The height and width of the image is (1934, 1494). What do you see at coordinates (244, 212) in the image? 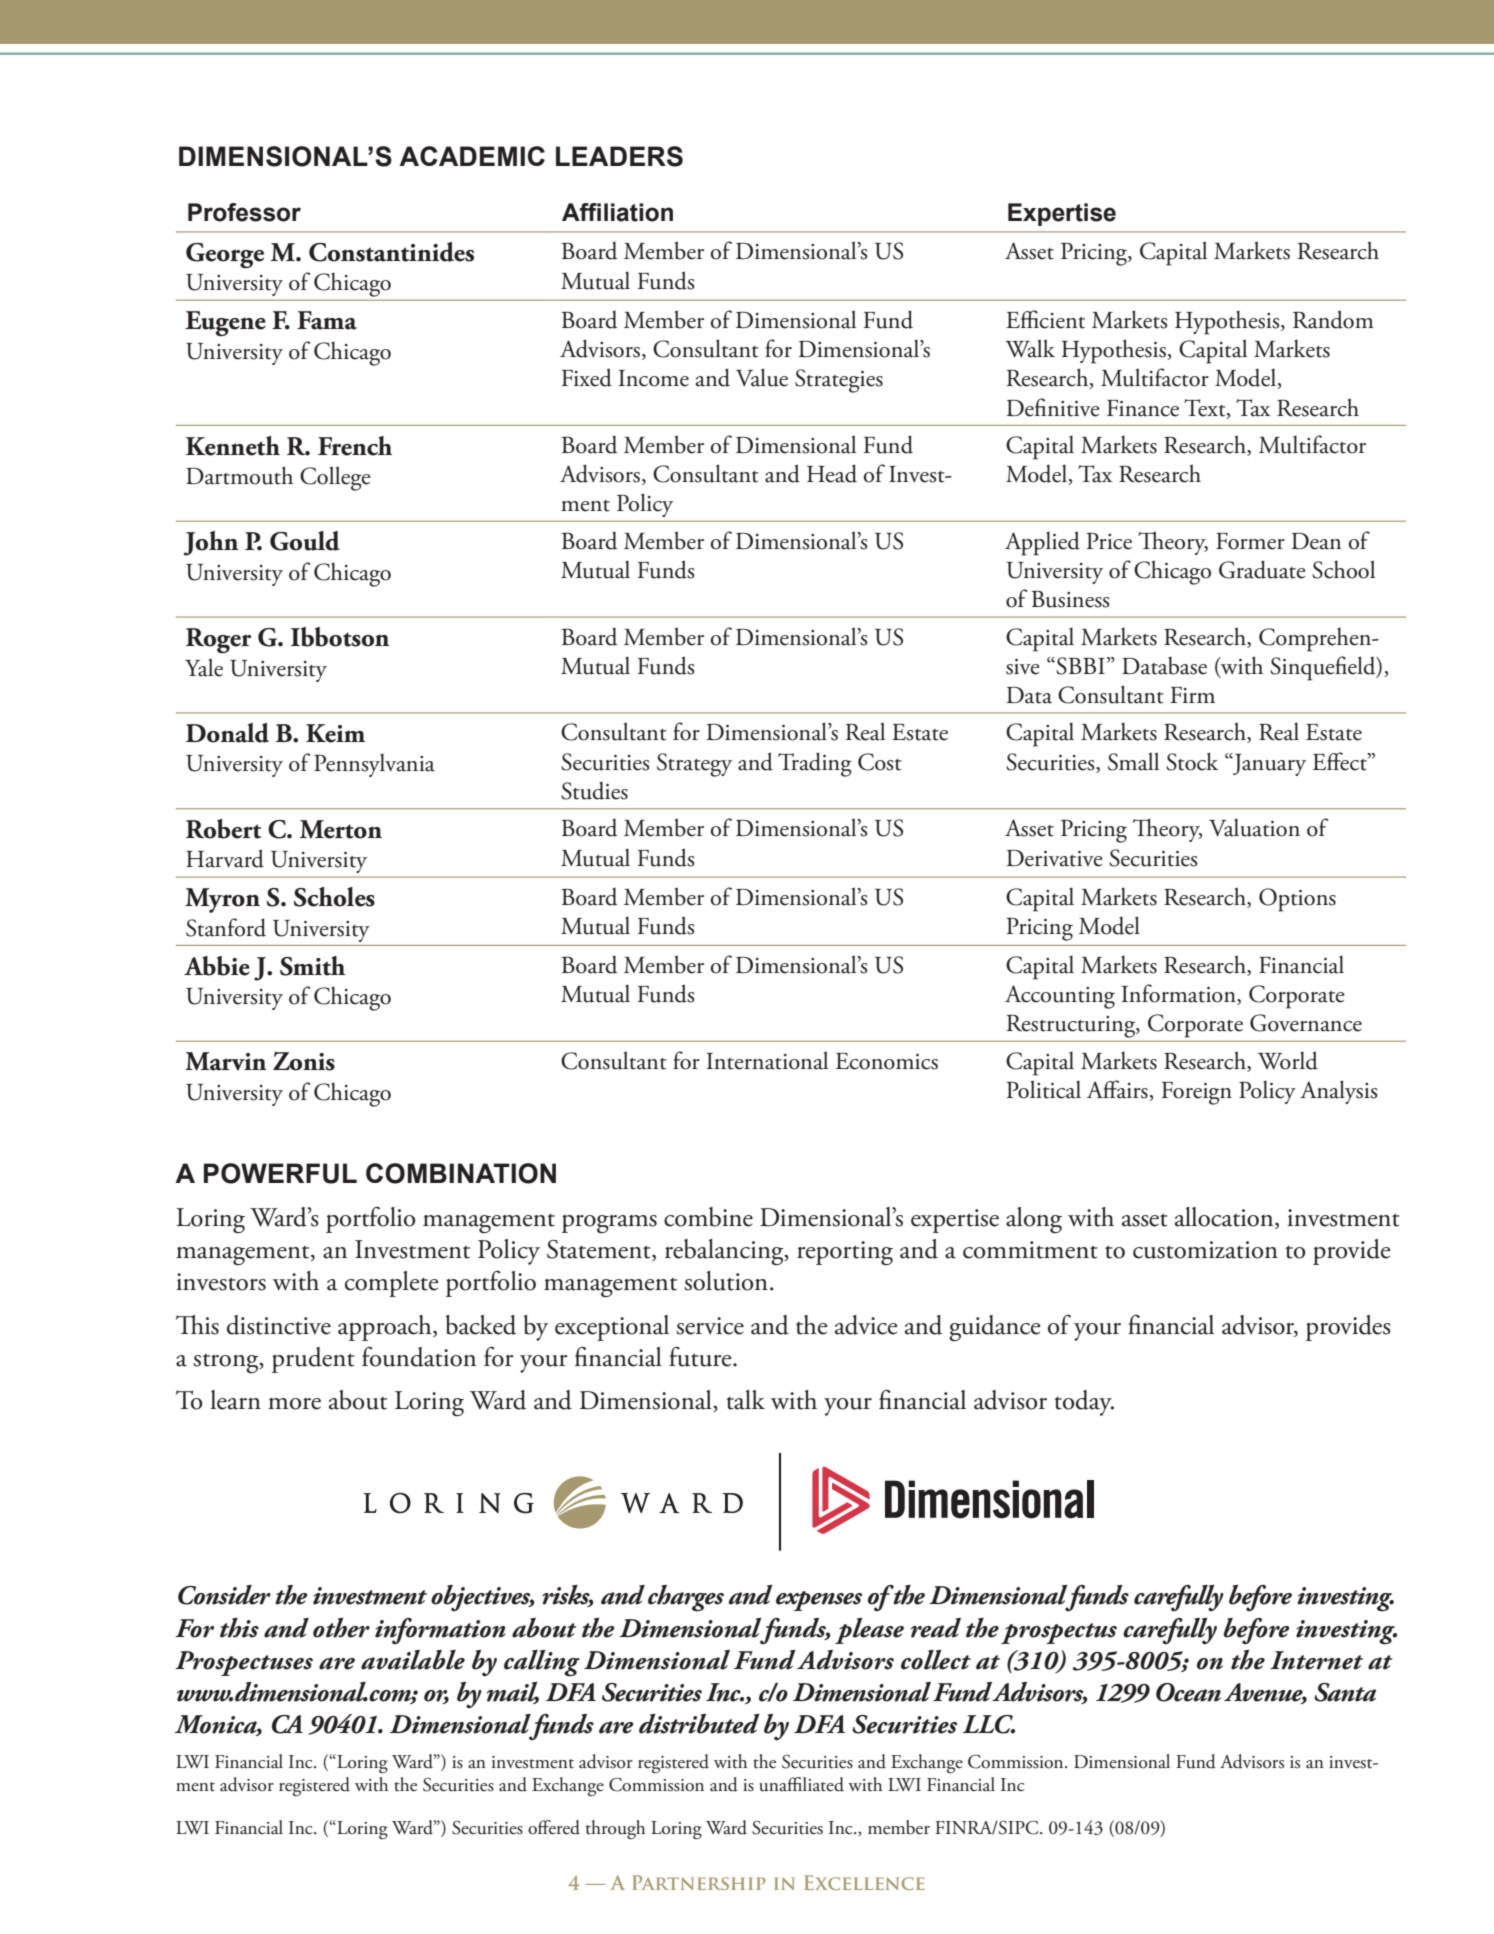
I see `Professor` at bounding box center [244, 212].
